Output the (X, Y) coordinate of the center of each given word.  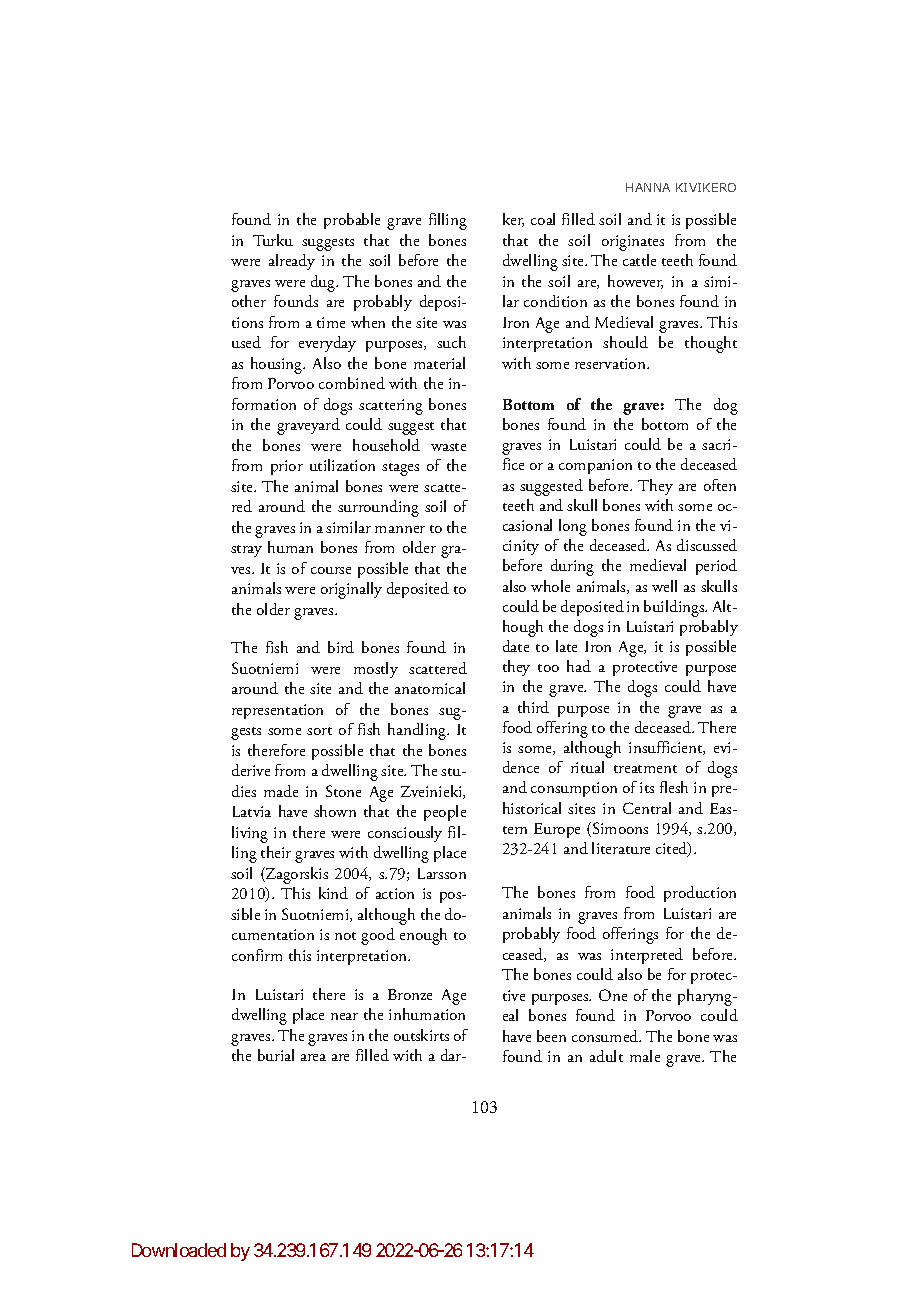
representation (277, 711)
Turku (273, 240)
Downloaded (179, 1250)
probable (352, 221)
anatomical (430, 688)
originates (633, 243)
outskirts (421, 1035)
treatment (645, 769)
